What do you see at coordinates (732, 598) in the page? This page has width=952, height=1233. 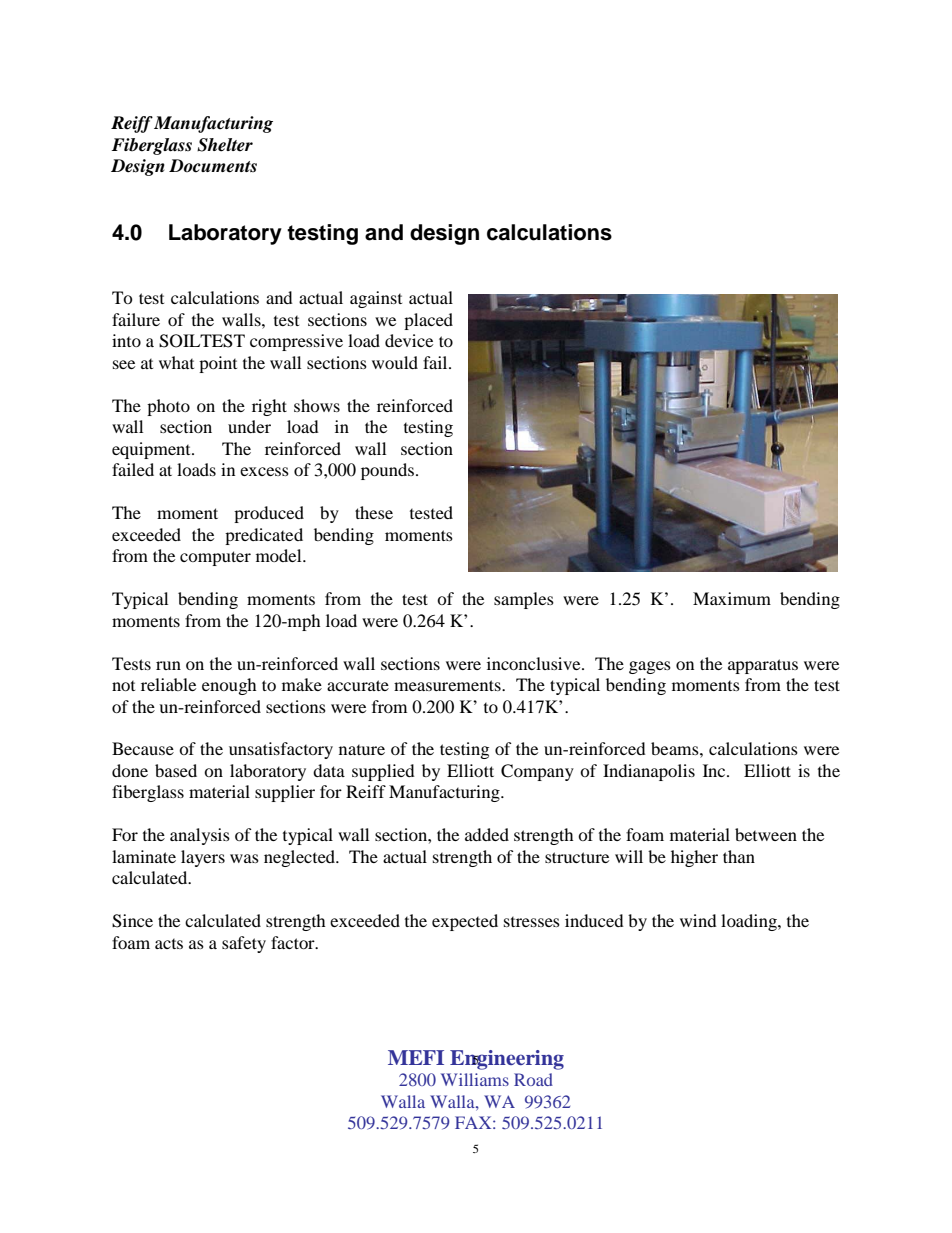 I see `Maximum` at bounding box center [732, 598].
